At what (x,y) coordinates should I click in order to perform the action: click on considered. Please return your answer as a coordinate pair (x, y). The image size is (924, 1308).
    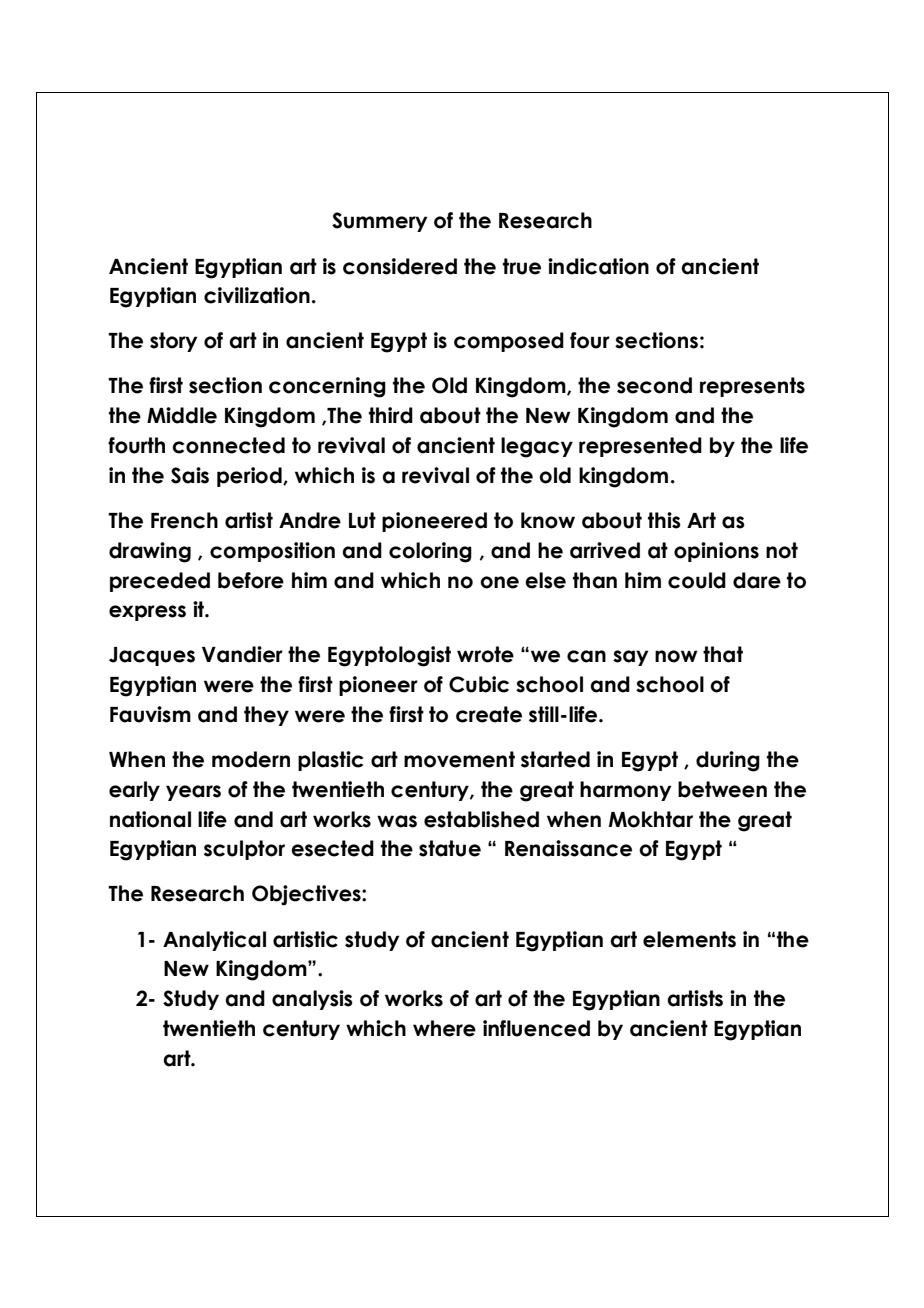
    Looking at the image, I should click on (400, 266).
